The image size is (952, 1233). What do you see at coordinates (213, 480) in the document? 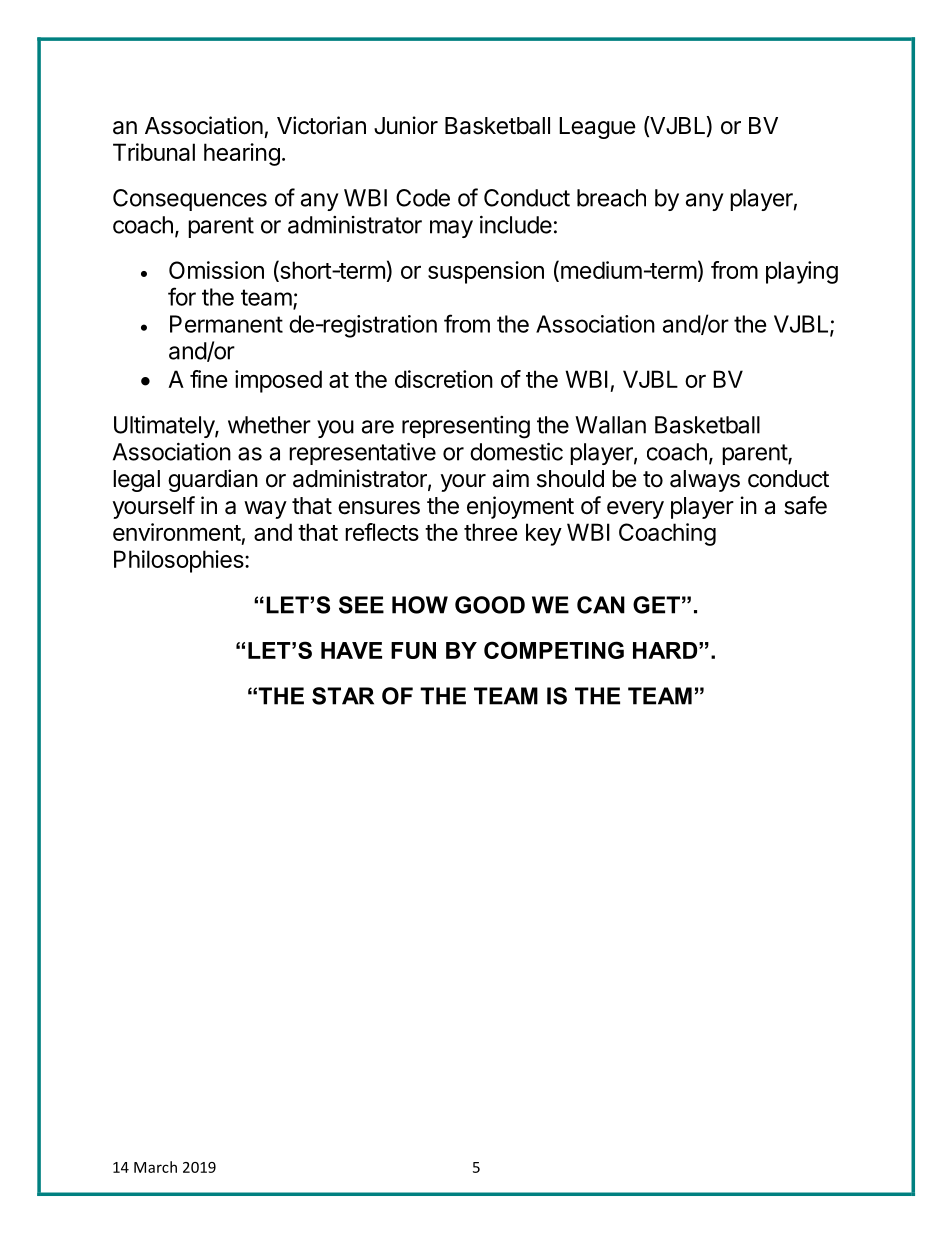
I see `guardian` at bounding box center [213, 480].
